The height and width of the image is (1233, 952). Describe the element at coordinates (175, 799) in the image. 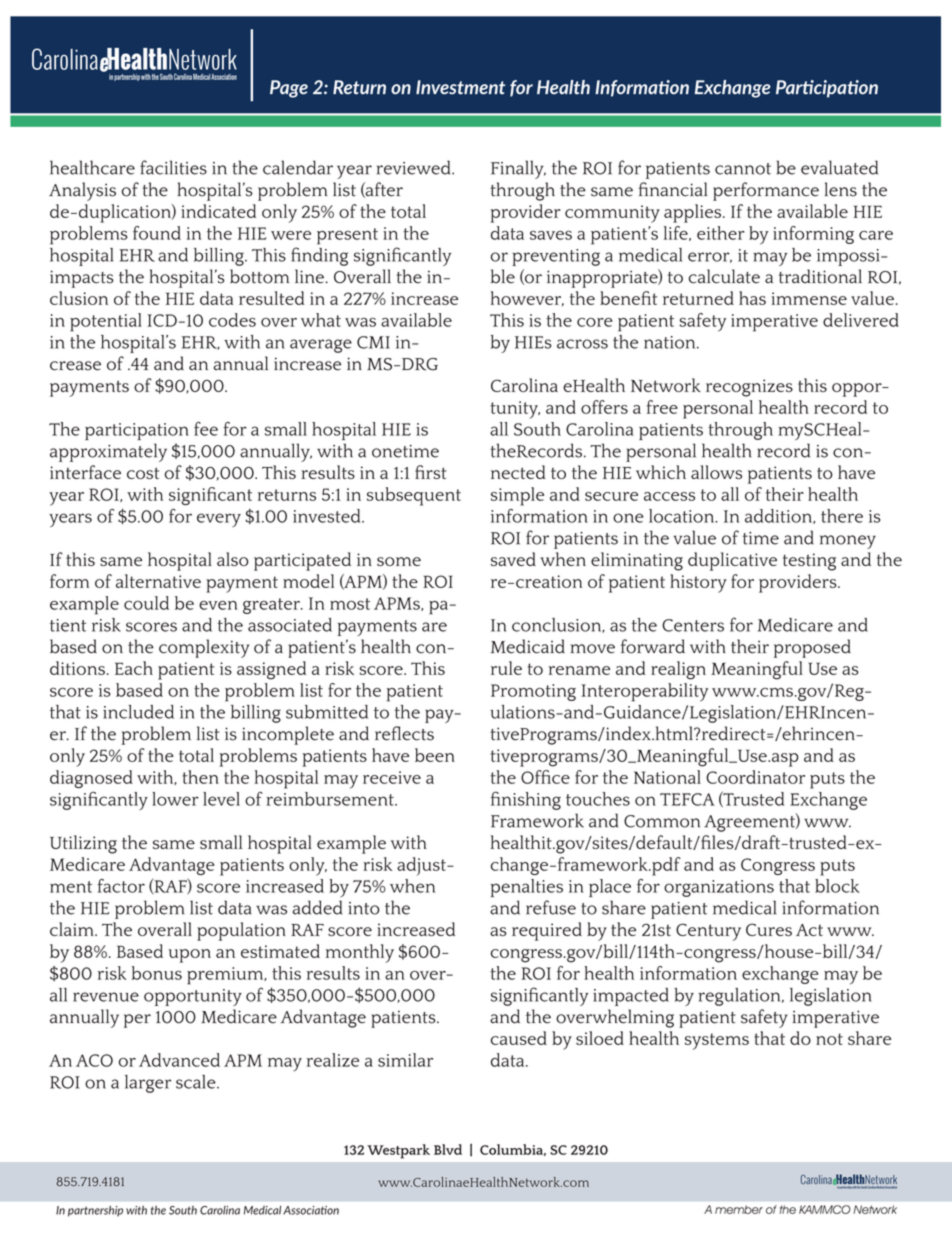

I see `lower` at that location.
